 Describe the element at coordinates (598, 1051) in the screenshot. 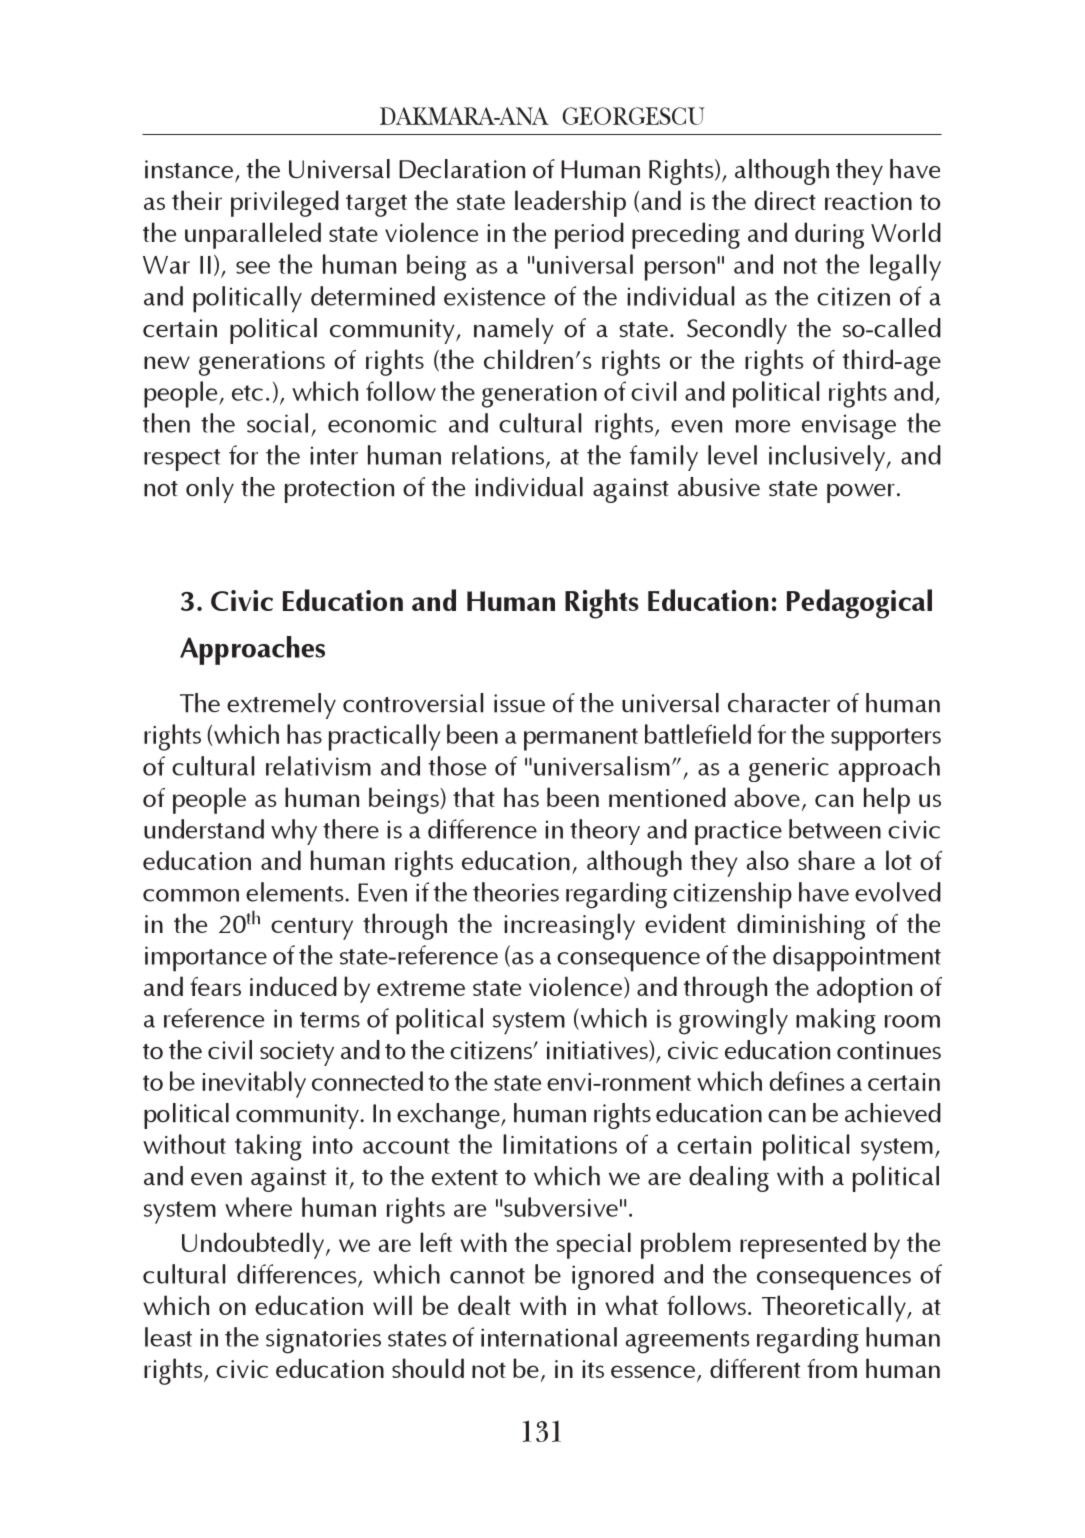

I see `initiatives` at that location.
